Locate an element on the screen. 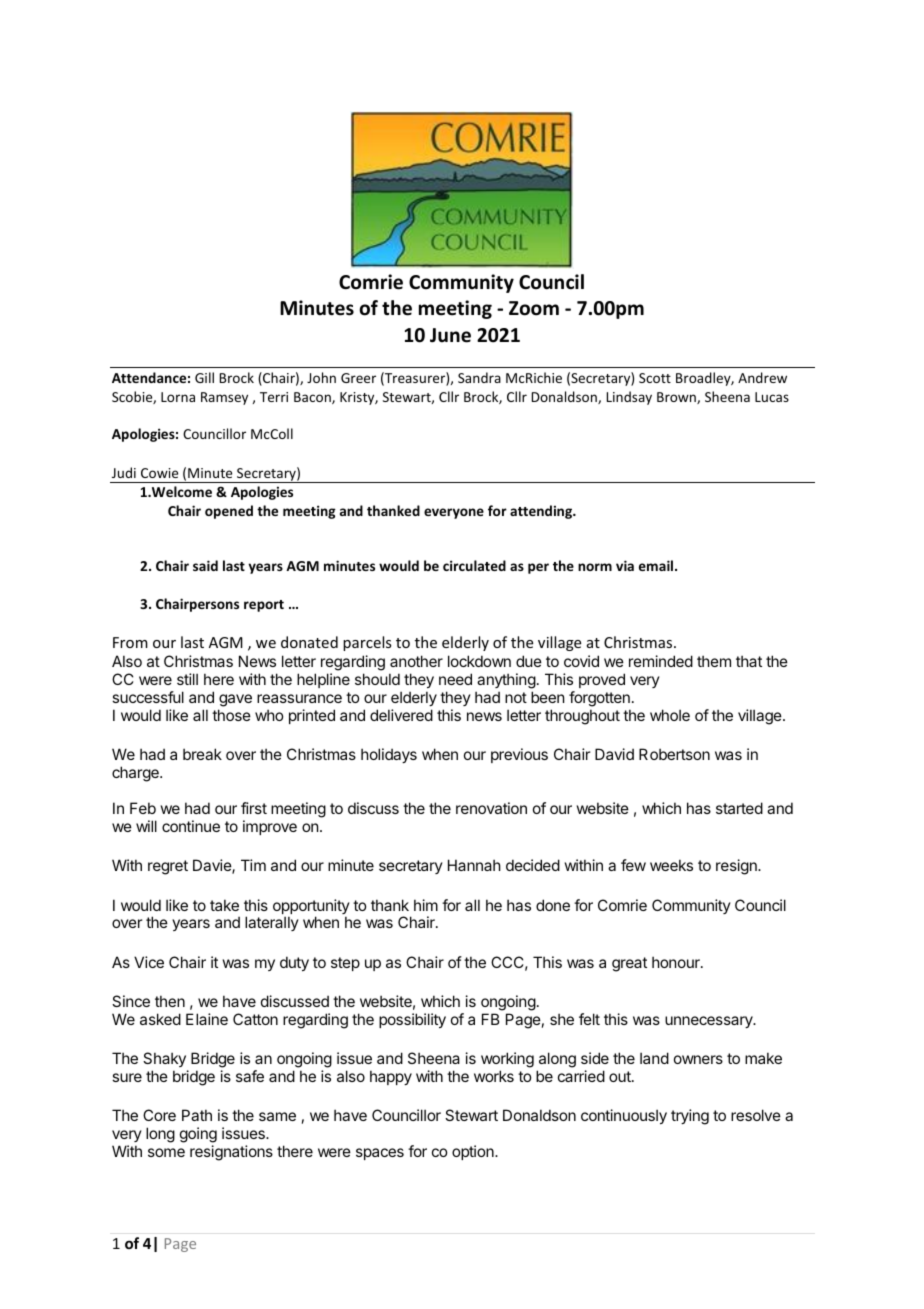 This screenshot has width=924, height=1309. June is located at coordinates (450, 335).
